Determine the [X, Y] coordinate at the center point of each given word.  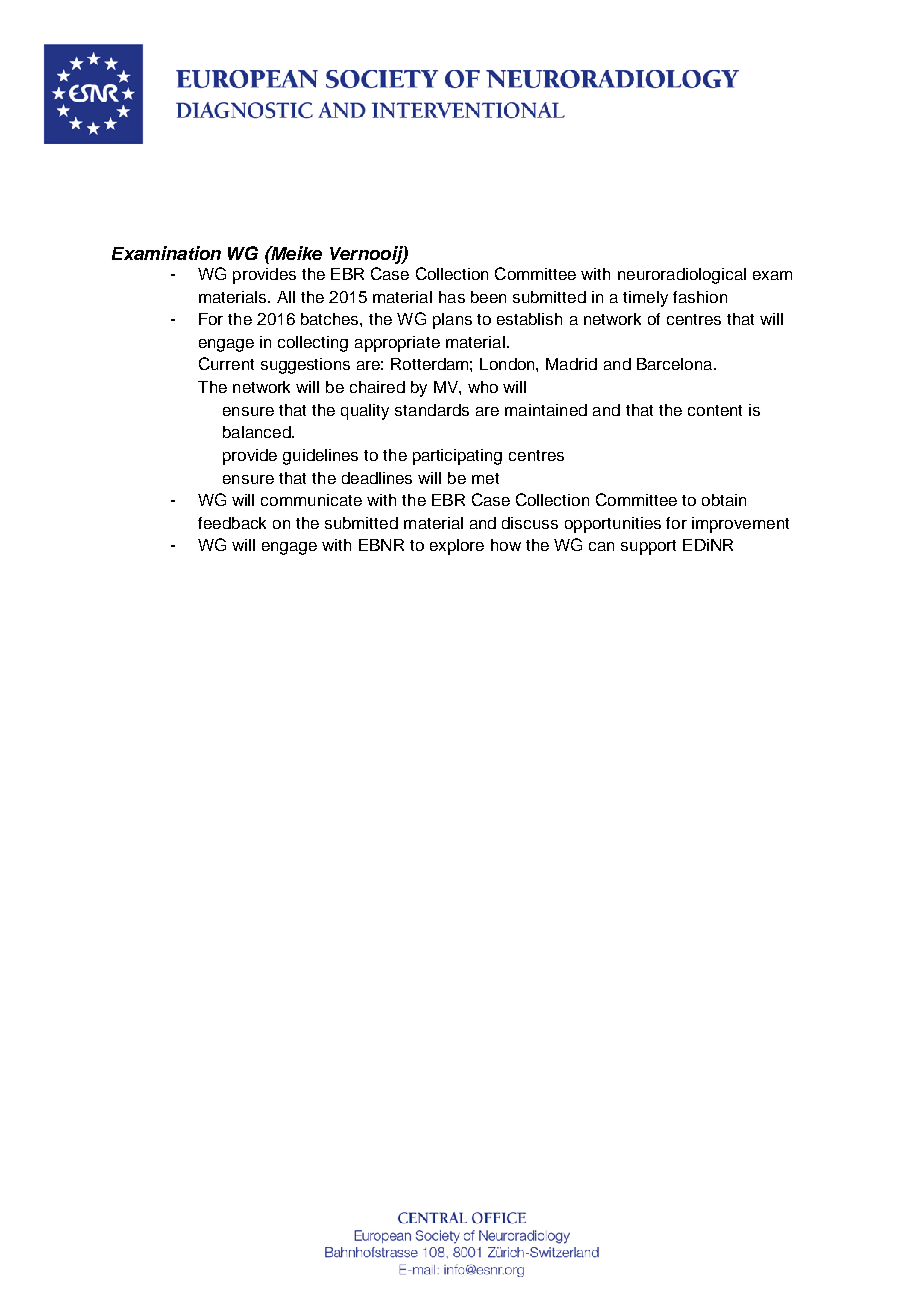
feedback [232, 523]
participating [457, 457]
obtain [724, 500]
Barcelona [676, 364]
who [483, 387]
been [488, 297]
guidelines [320, 457]
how [506, 545]
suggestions [305, 366]
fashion [700, 297]
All [286, 297]
